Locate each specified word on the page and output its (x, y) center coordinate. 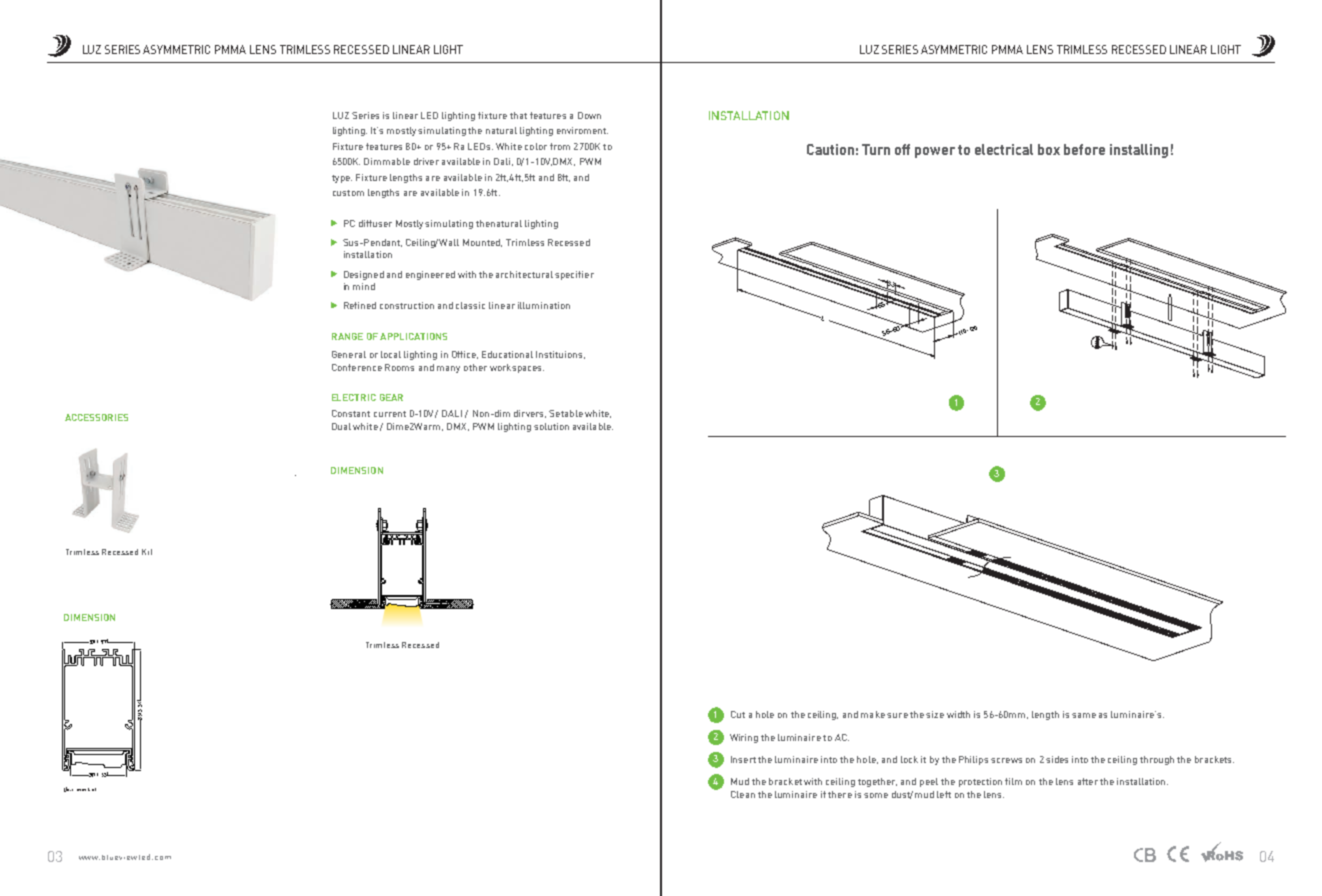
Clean (743, 794)
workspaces (517, 368)
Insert (743, 759)
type (342, 179)
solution (551, 426)
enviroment (582, 130)
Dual (341, 426)
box (1049, 149)
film (1013, 781)
